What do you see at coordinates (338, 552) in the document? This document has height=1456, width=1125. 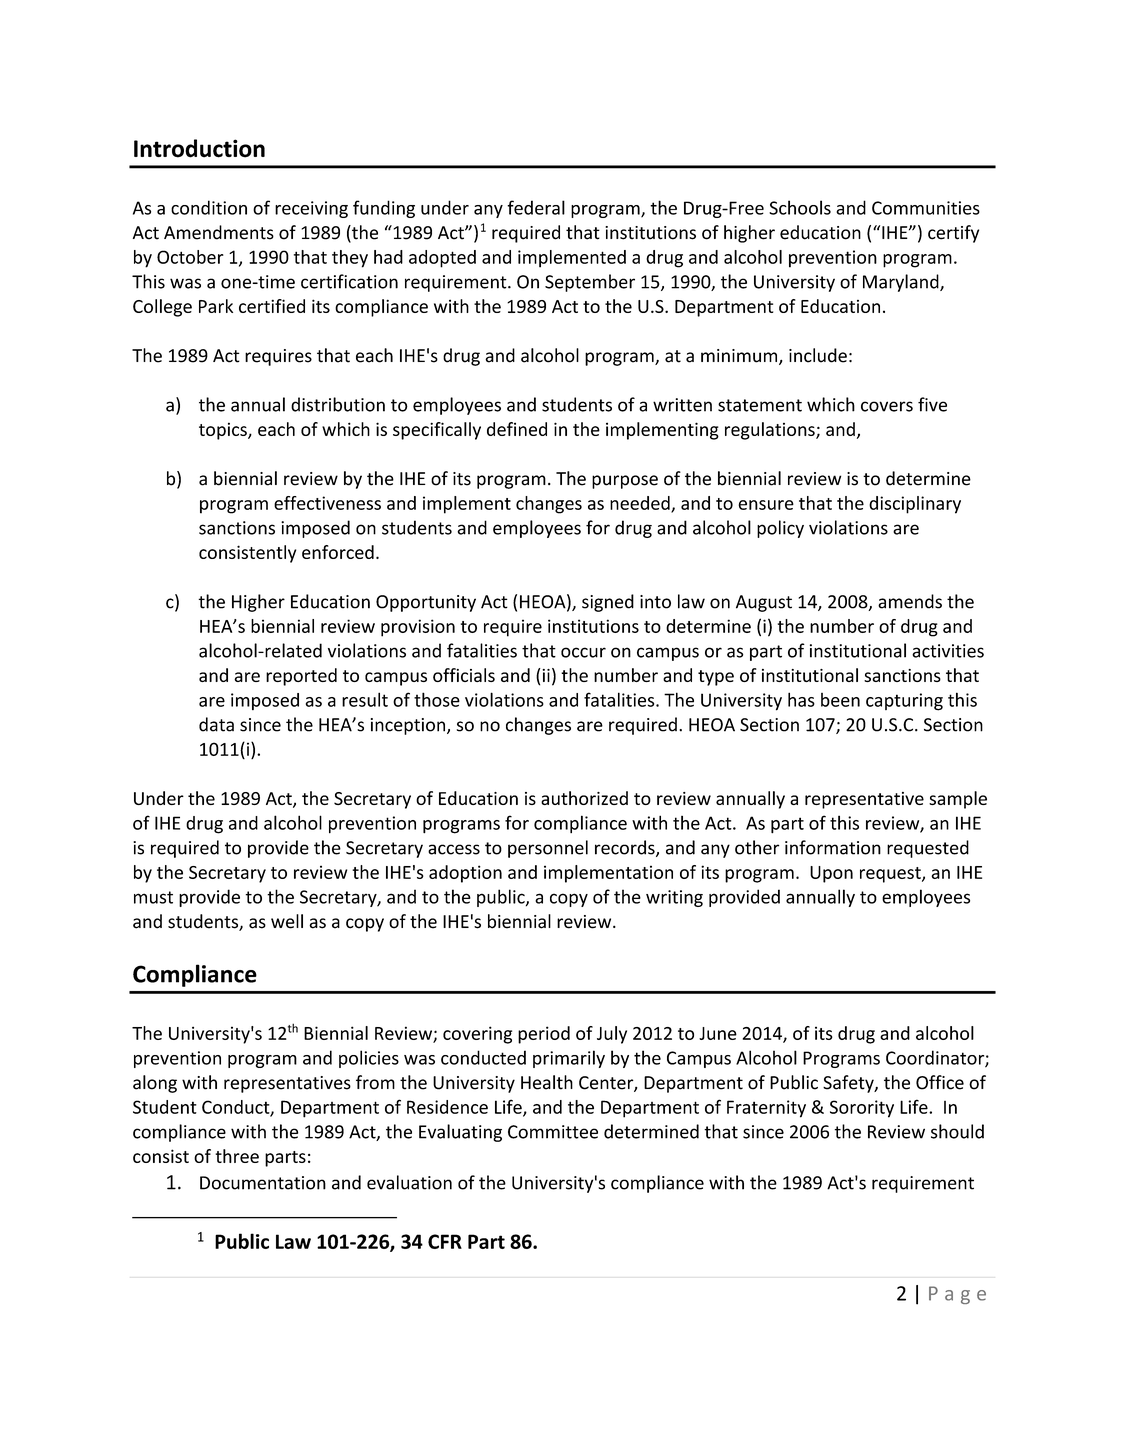 I see `enforced` at bounding box center [338, 552].
